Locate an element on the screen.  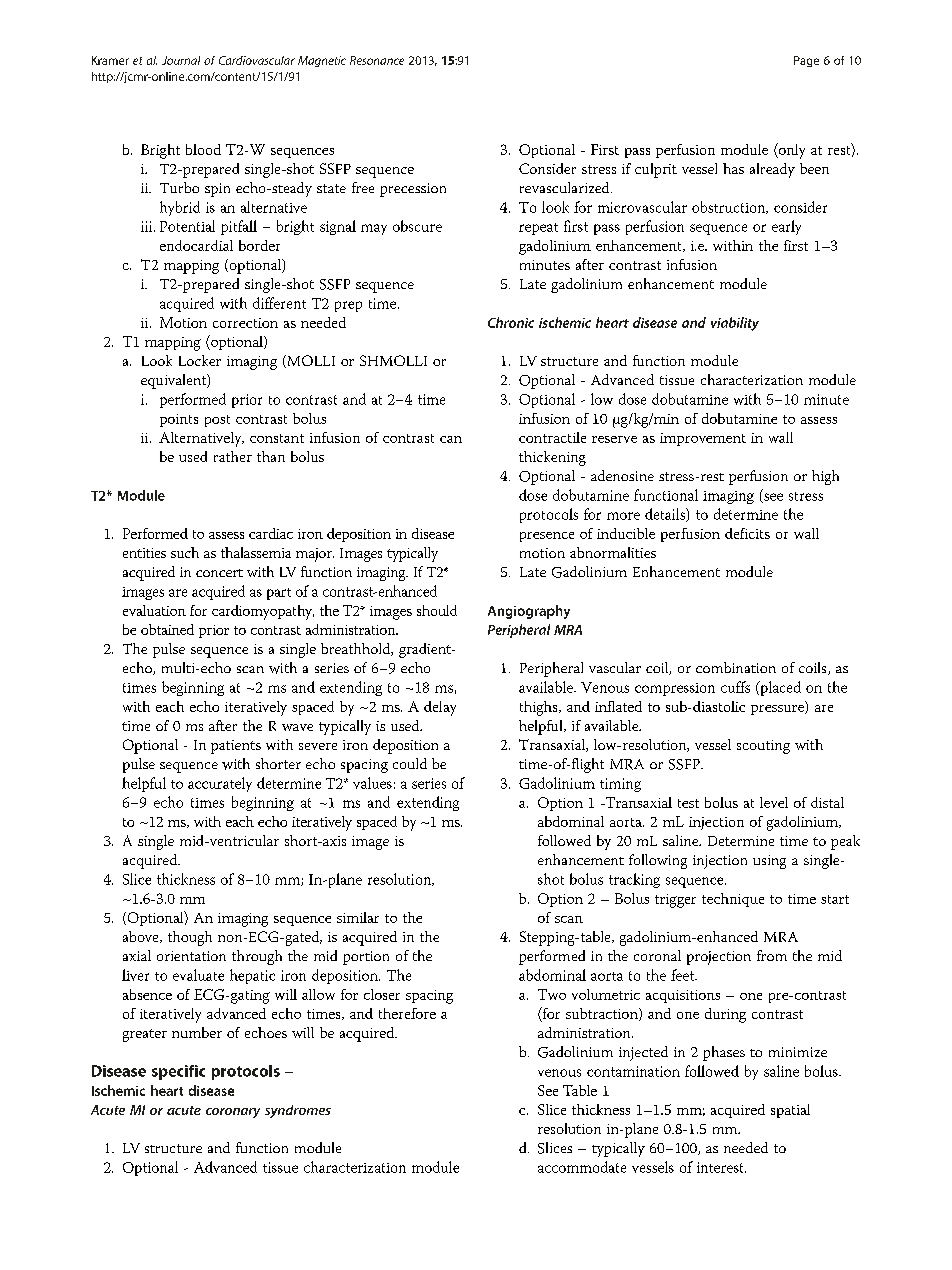
post is located at coordinates (217, 421).
